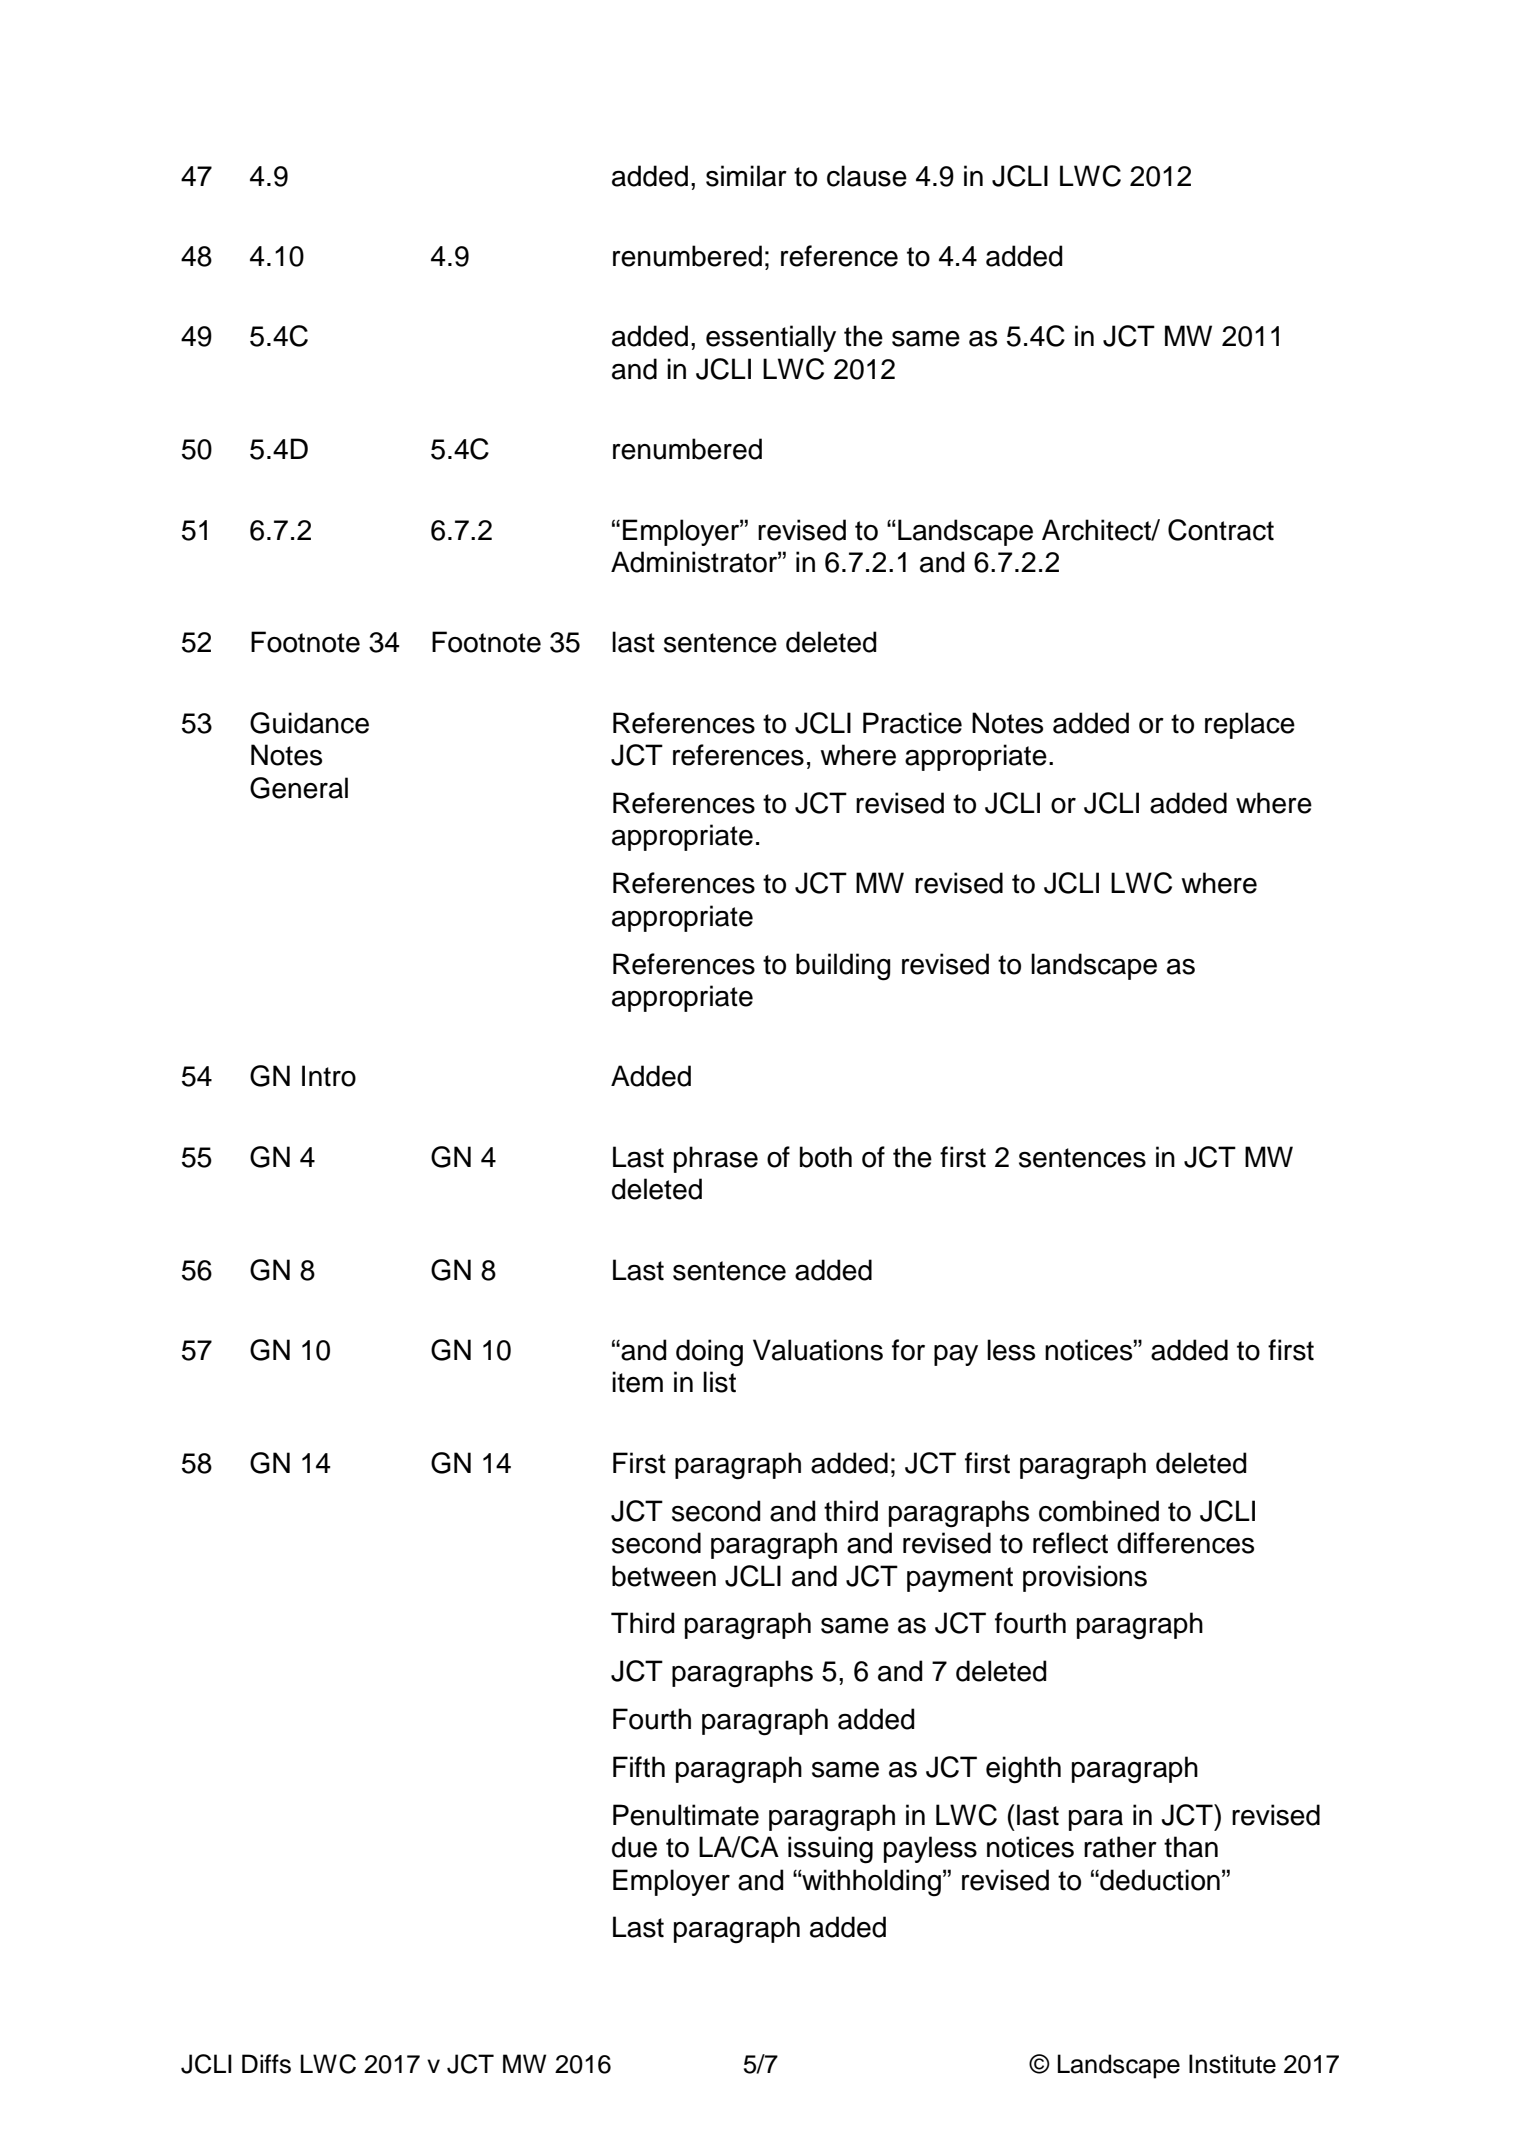 The width and height of the screenshot is (1520, 2151). What do you see at coordinates (867, 176) in the screenshot?
I see `clause` at bounding box center [867, 176].
